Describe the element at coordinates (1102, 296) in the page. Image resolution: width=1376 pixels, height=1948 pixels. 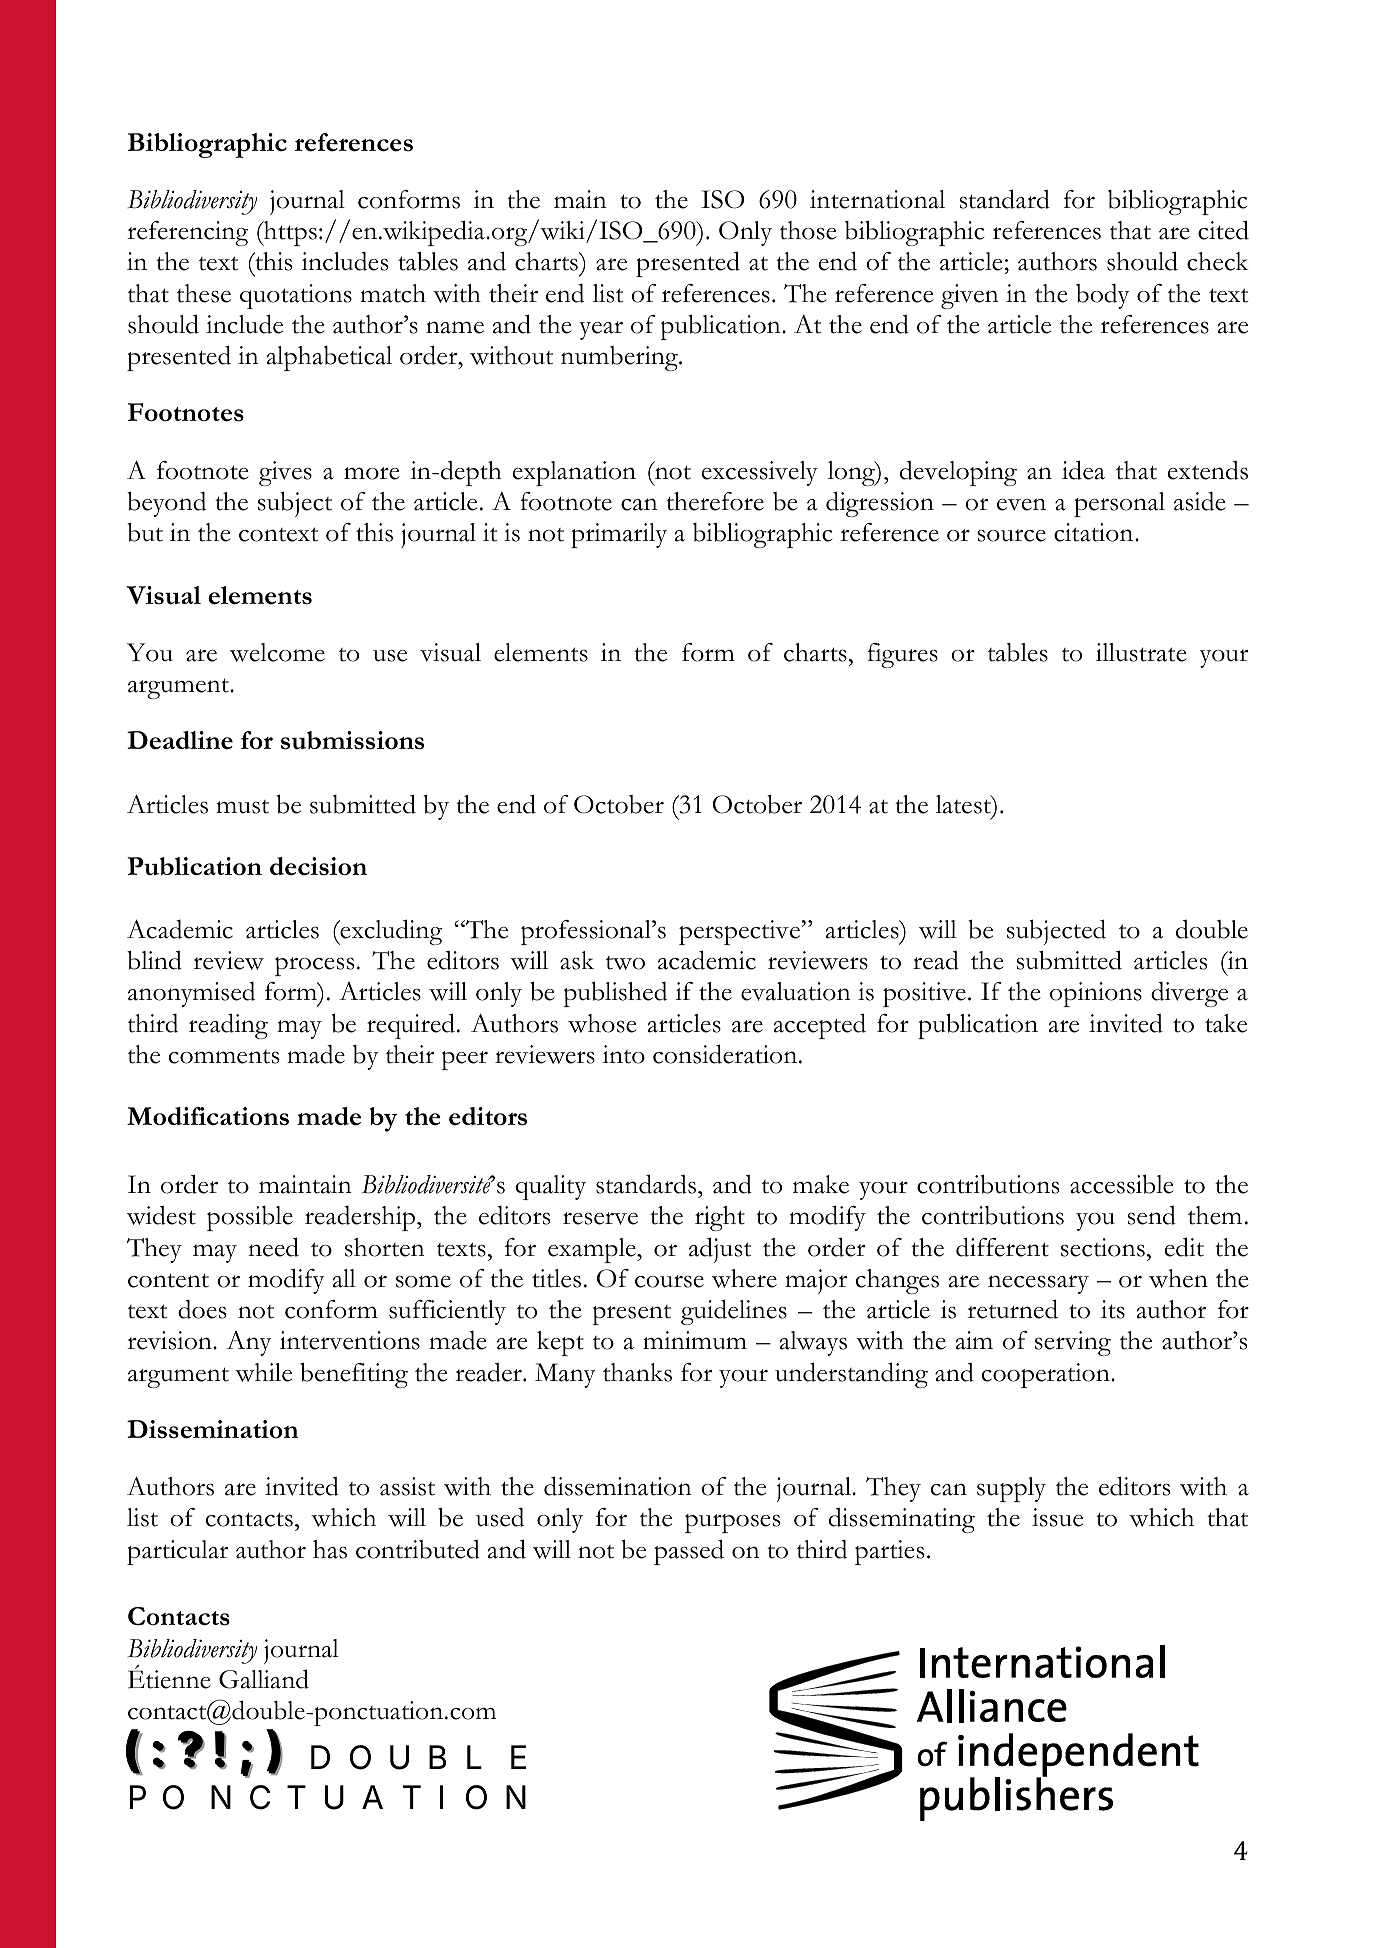
I see `body` at that location.
